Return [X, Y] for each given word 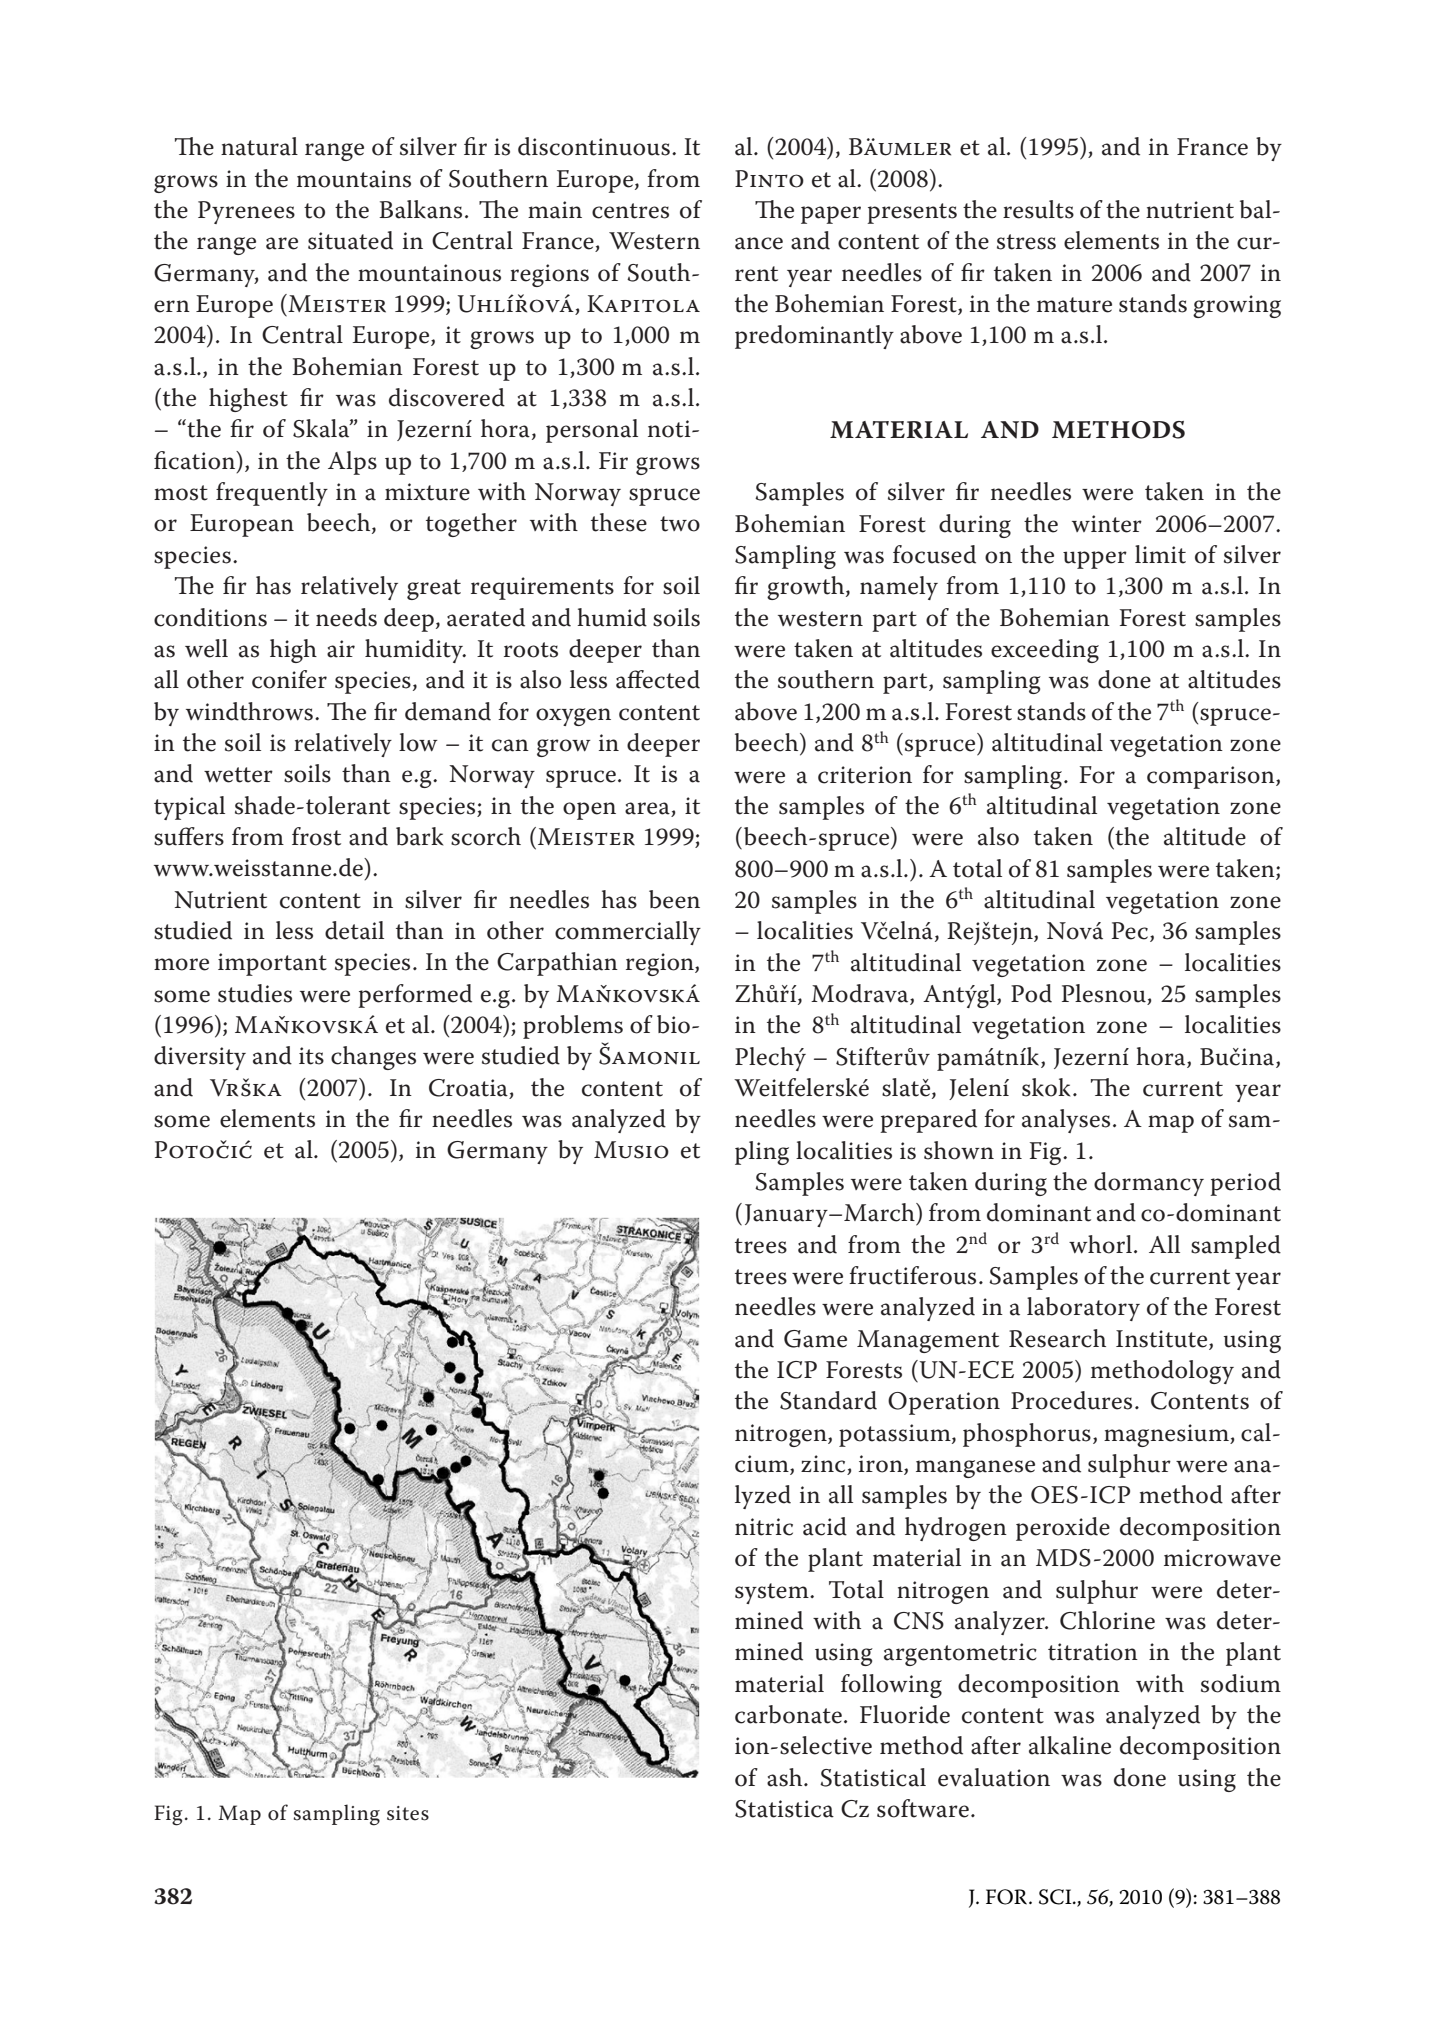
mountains [354, 179]
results [1038, 209]
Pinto [769, 179]
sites [408, 1813]
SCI [1056, 1897]
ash [786, 1777]
